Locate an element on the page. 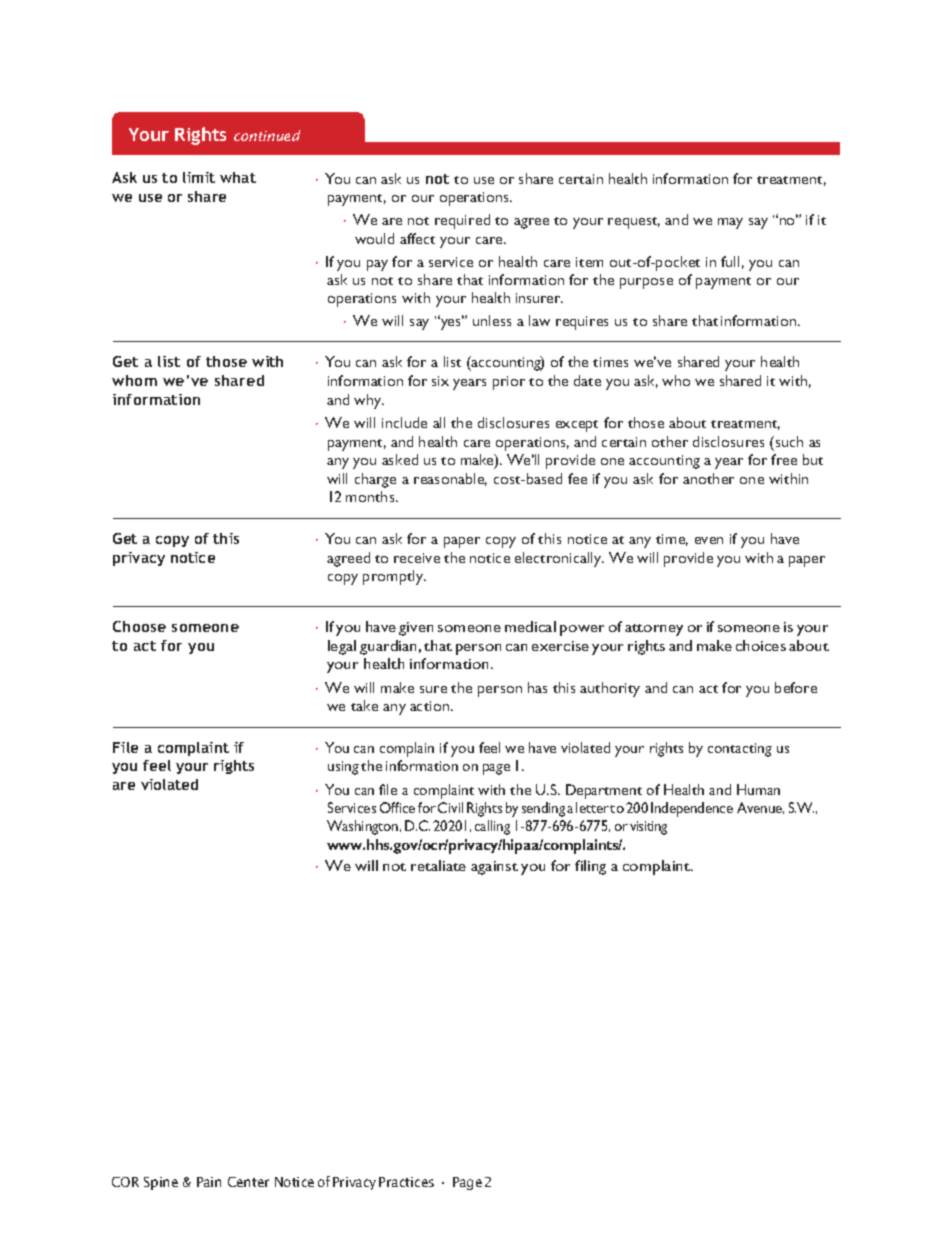  limit is located at coordinates (199, 177).
